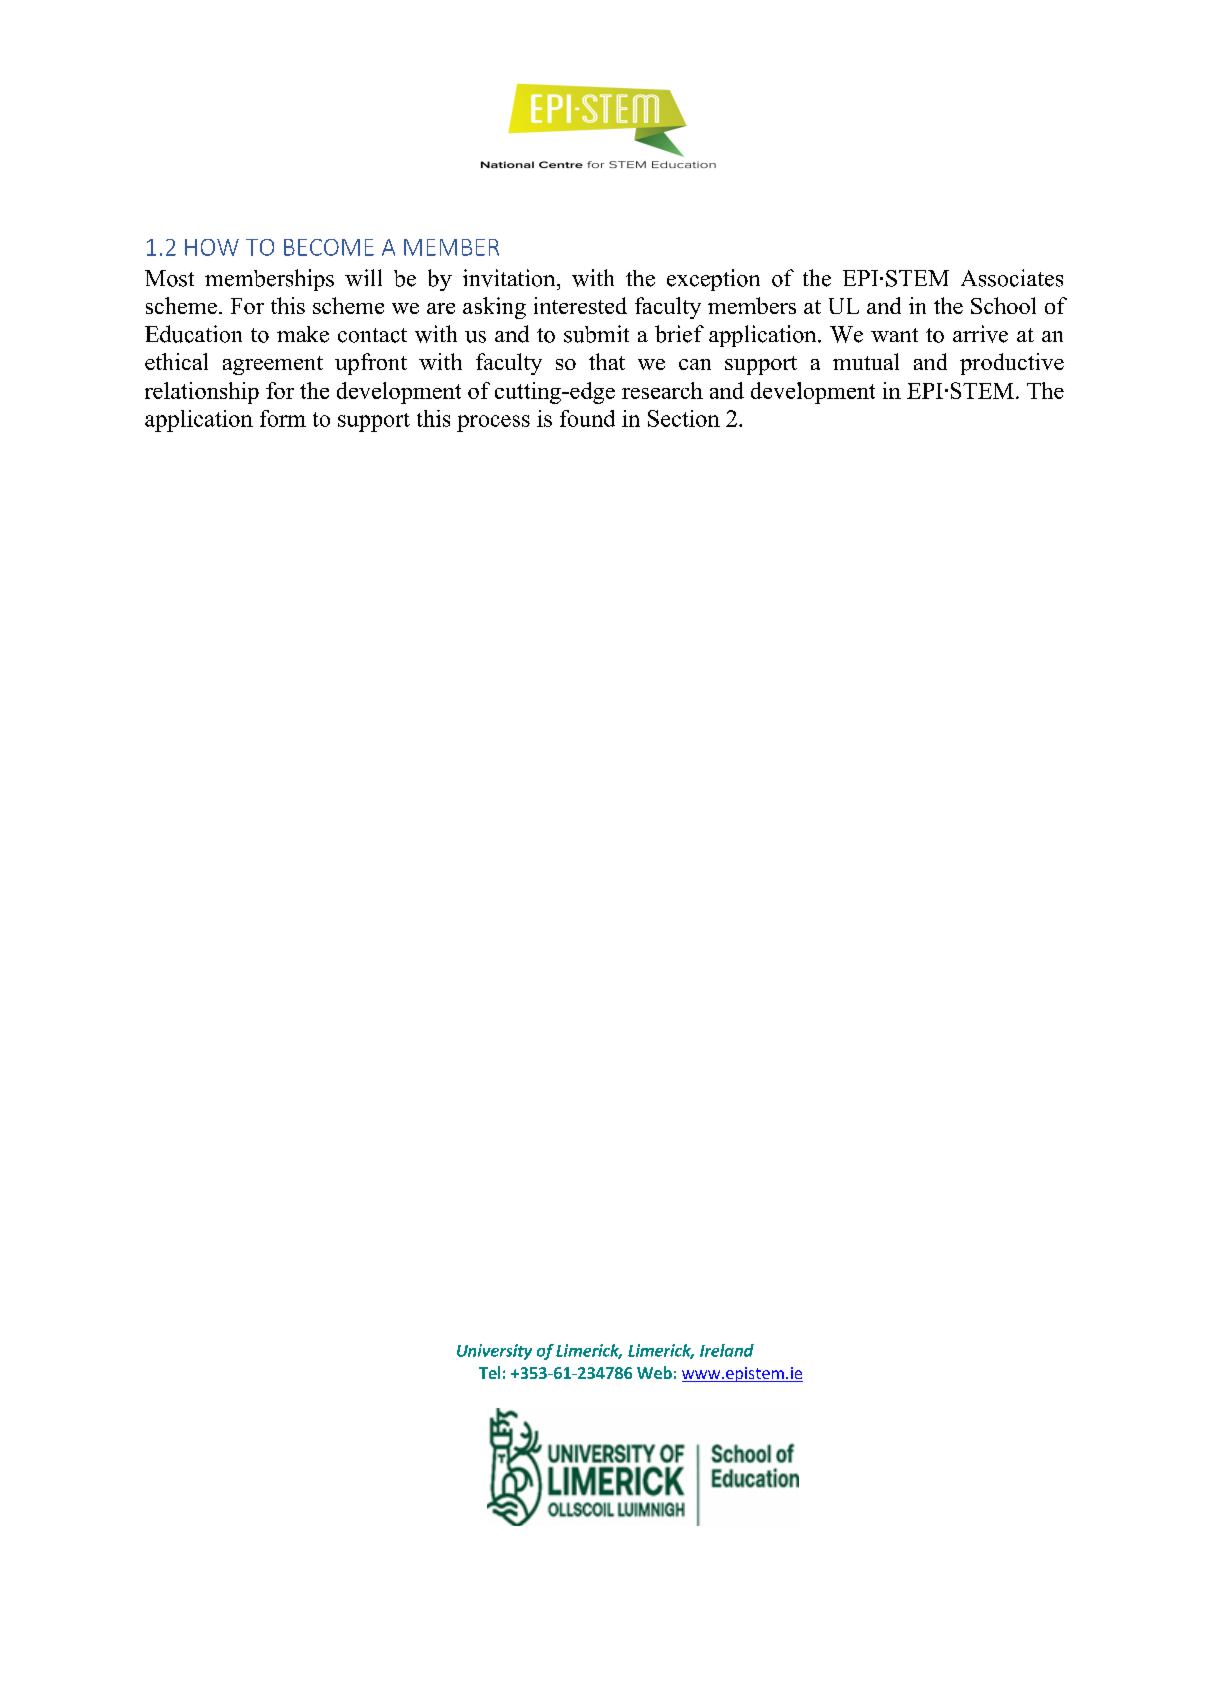 The height and width of the screenshot is (1708, 1207). Describe the element at coordinates (494, 1352) in the screenshot. I see `University` at that location.
